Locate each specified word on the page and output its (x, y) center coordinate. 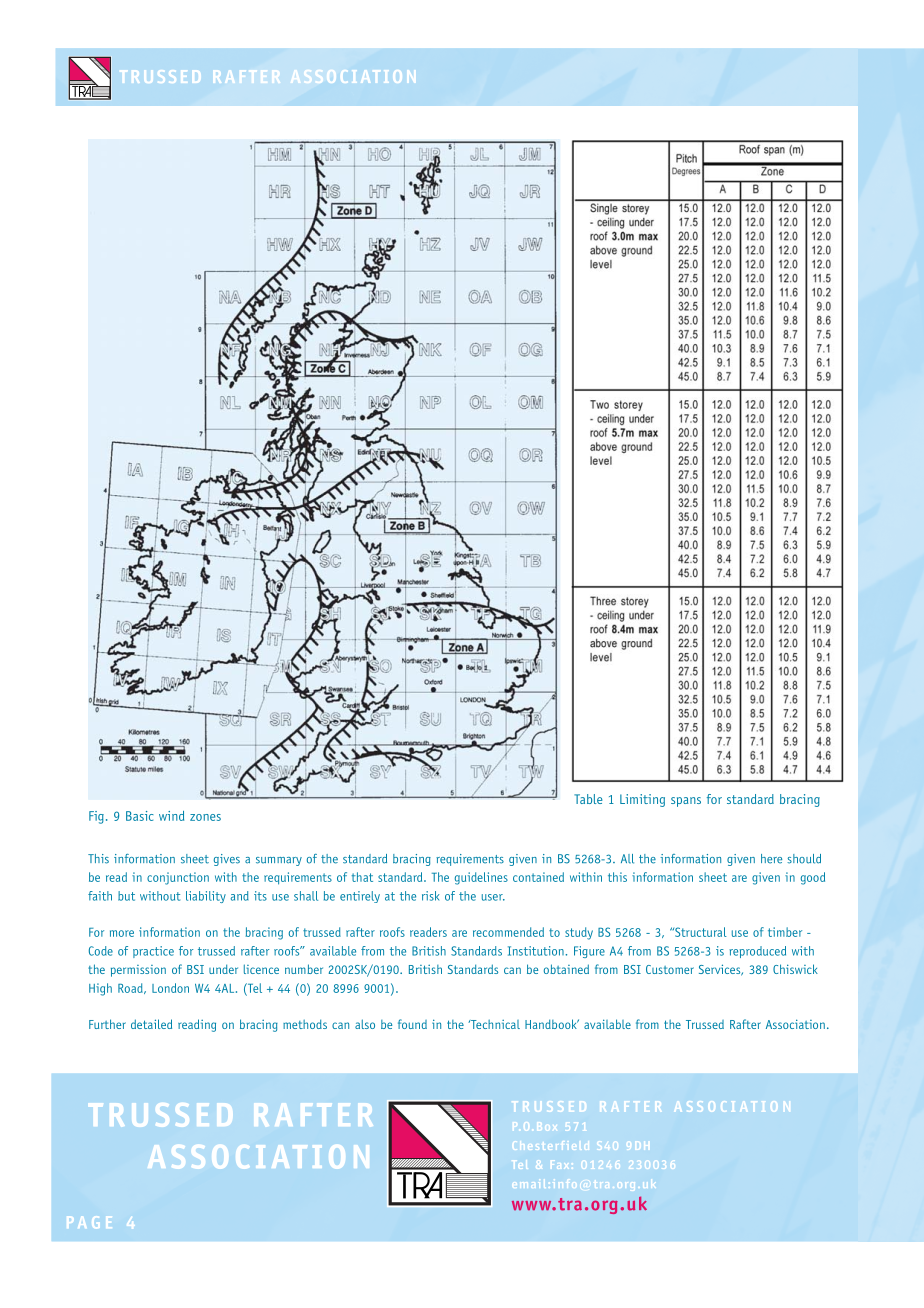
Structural (700, 932)
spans (686, 802)
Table (588, 799)
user (493, 897)
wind (171, 816)
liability (206, 897)
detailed (151, 1024)
